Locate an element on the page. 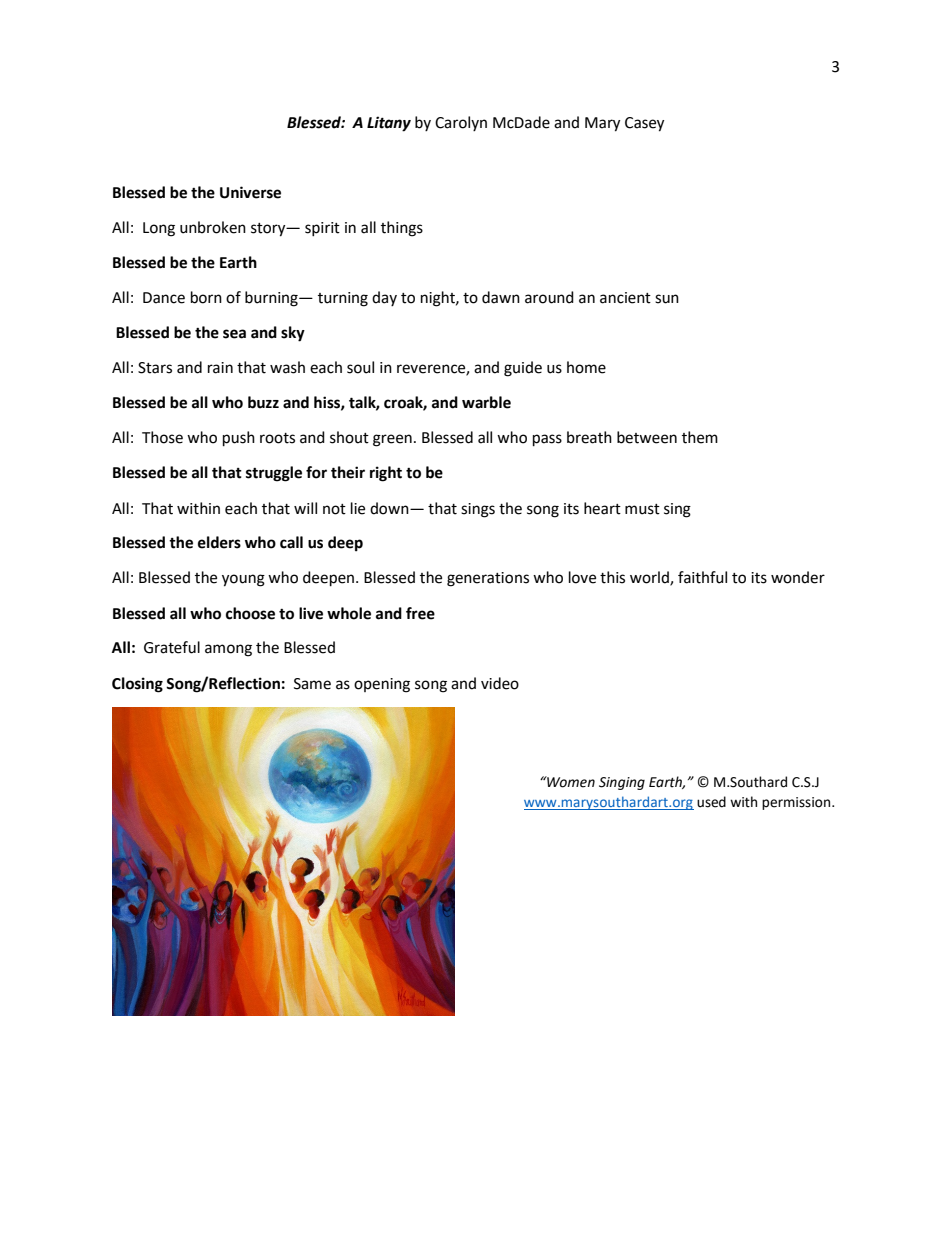 The height and width of the document is (1233, 952). choose is located at coordinates (250, 613).
